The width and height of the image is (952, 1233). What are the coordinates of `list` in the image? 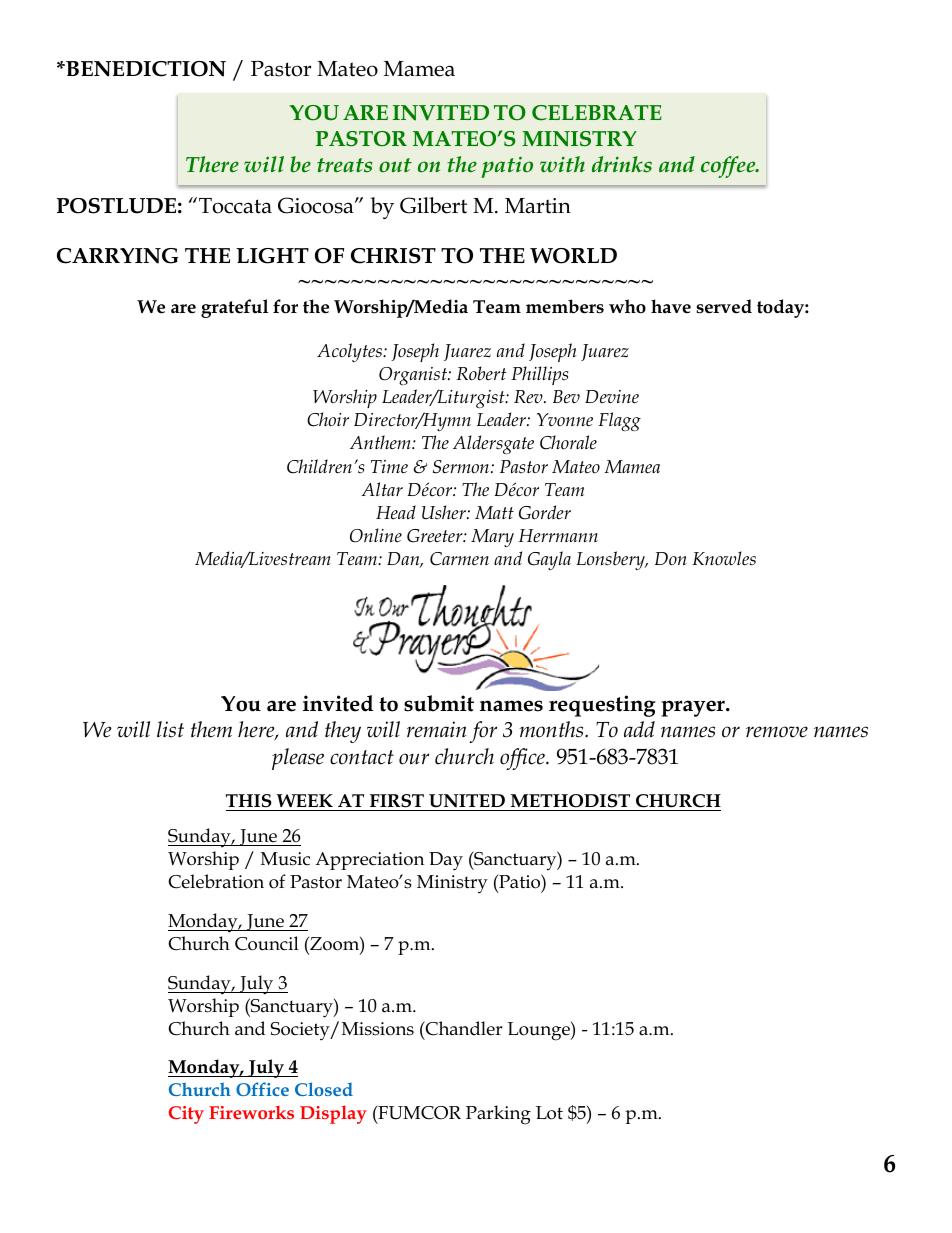 It's located at (170, 729).
